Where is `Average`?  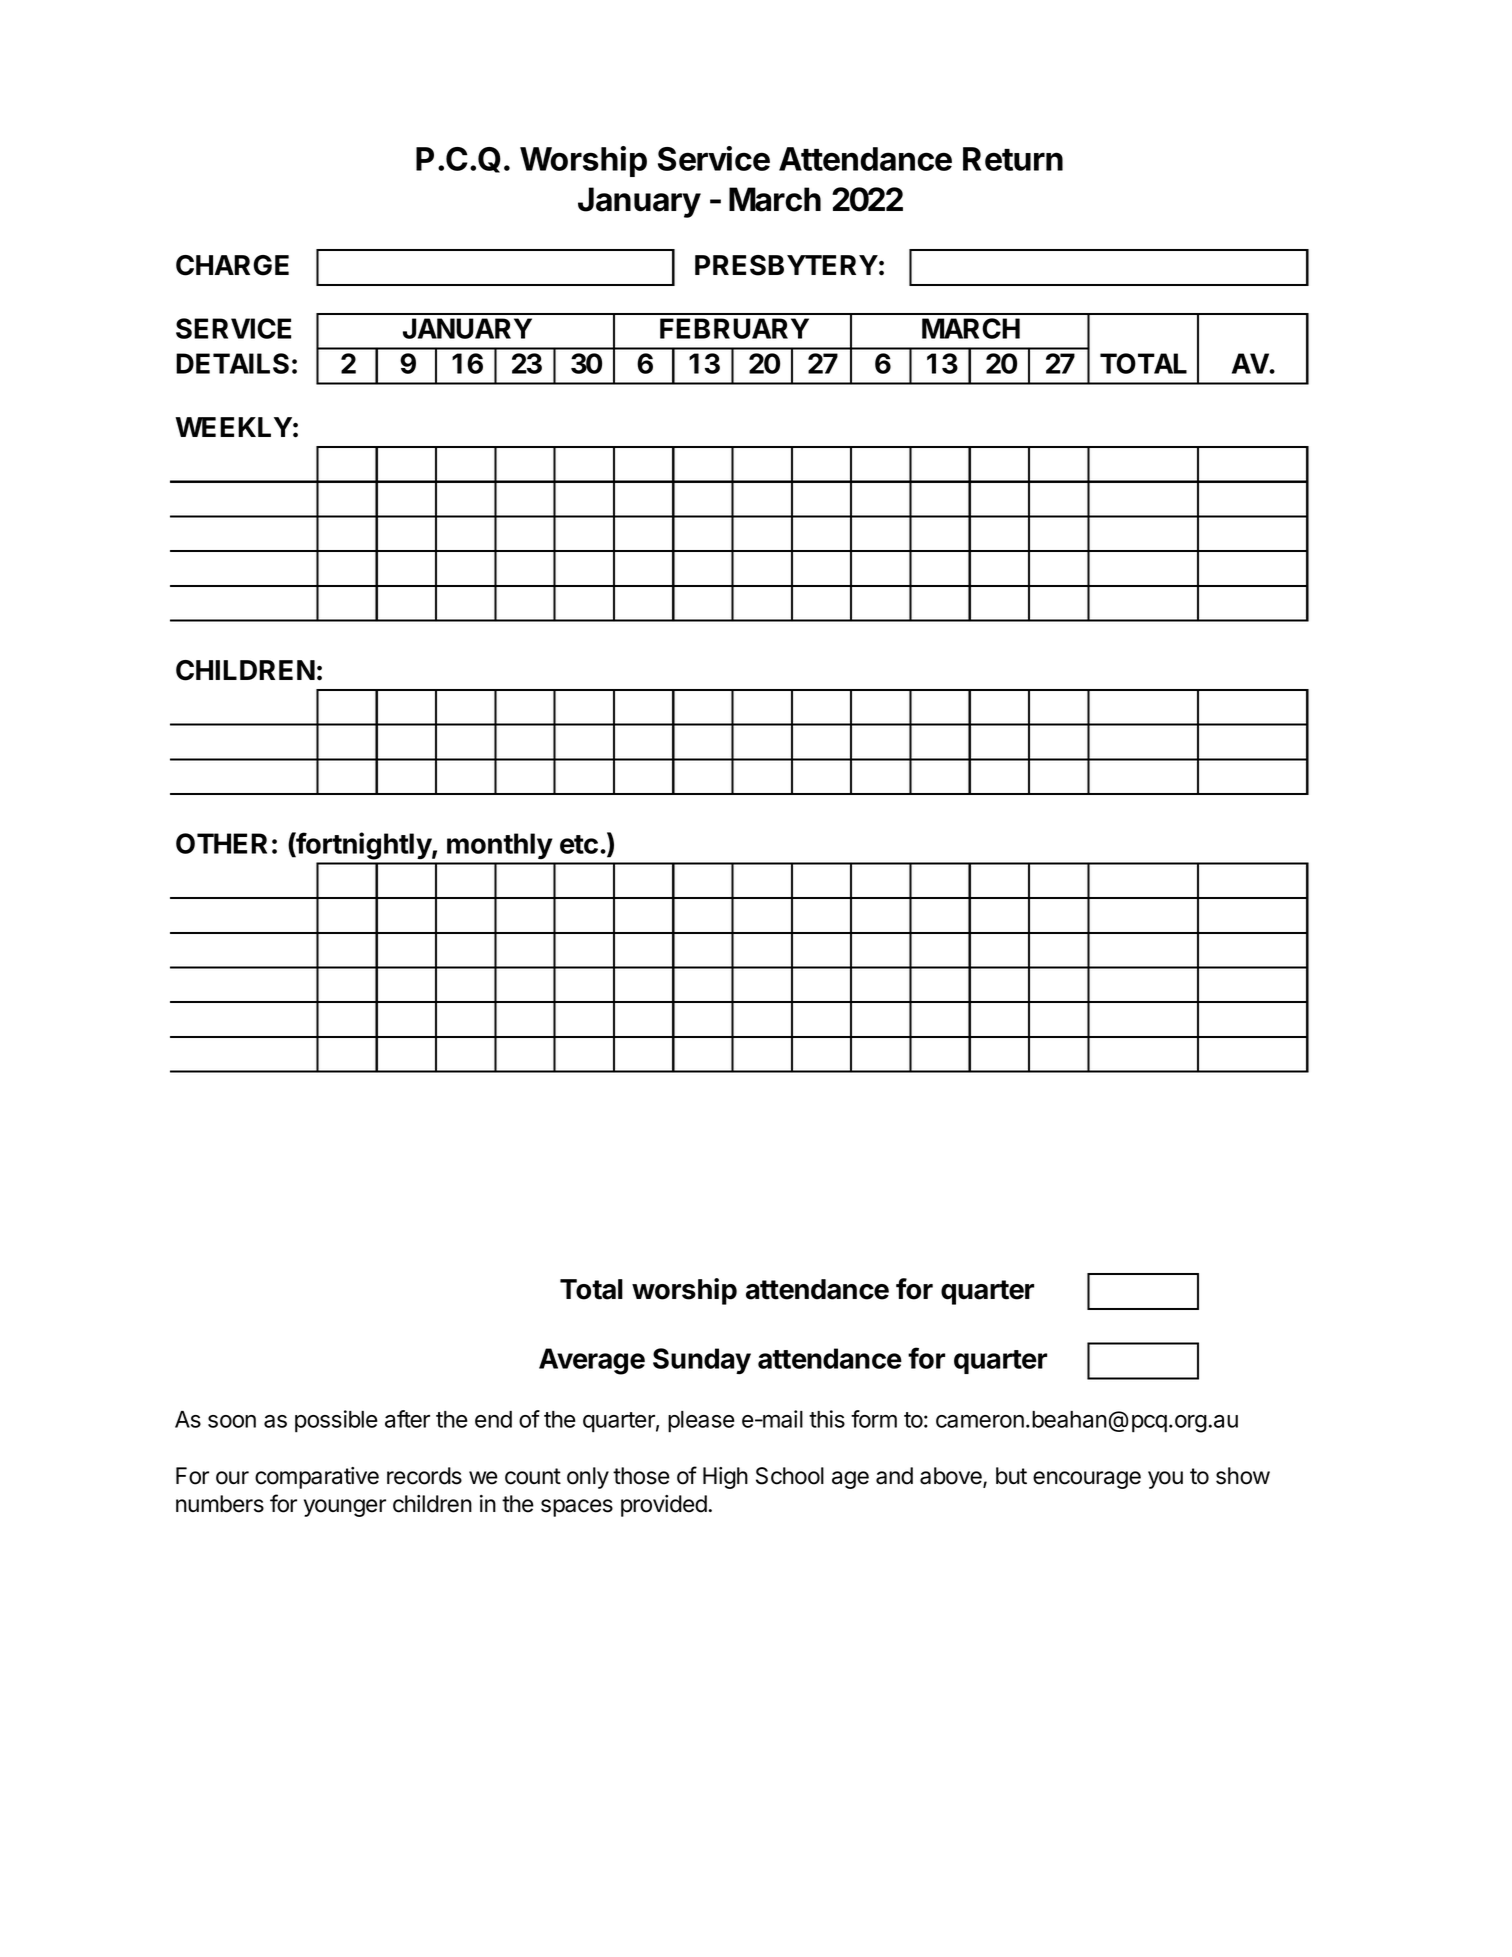
Average is located at coordinates (592, 1361).
